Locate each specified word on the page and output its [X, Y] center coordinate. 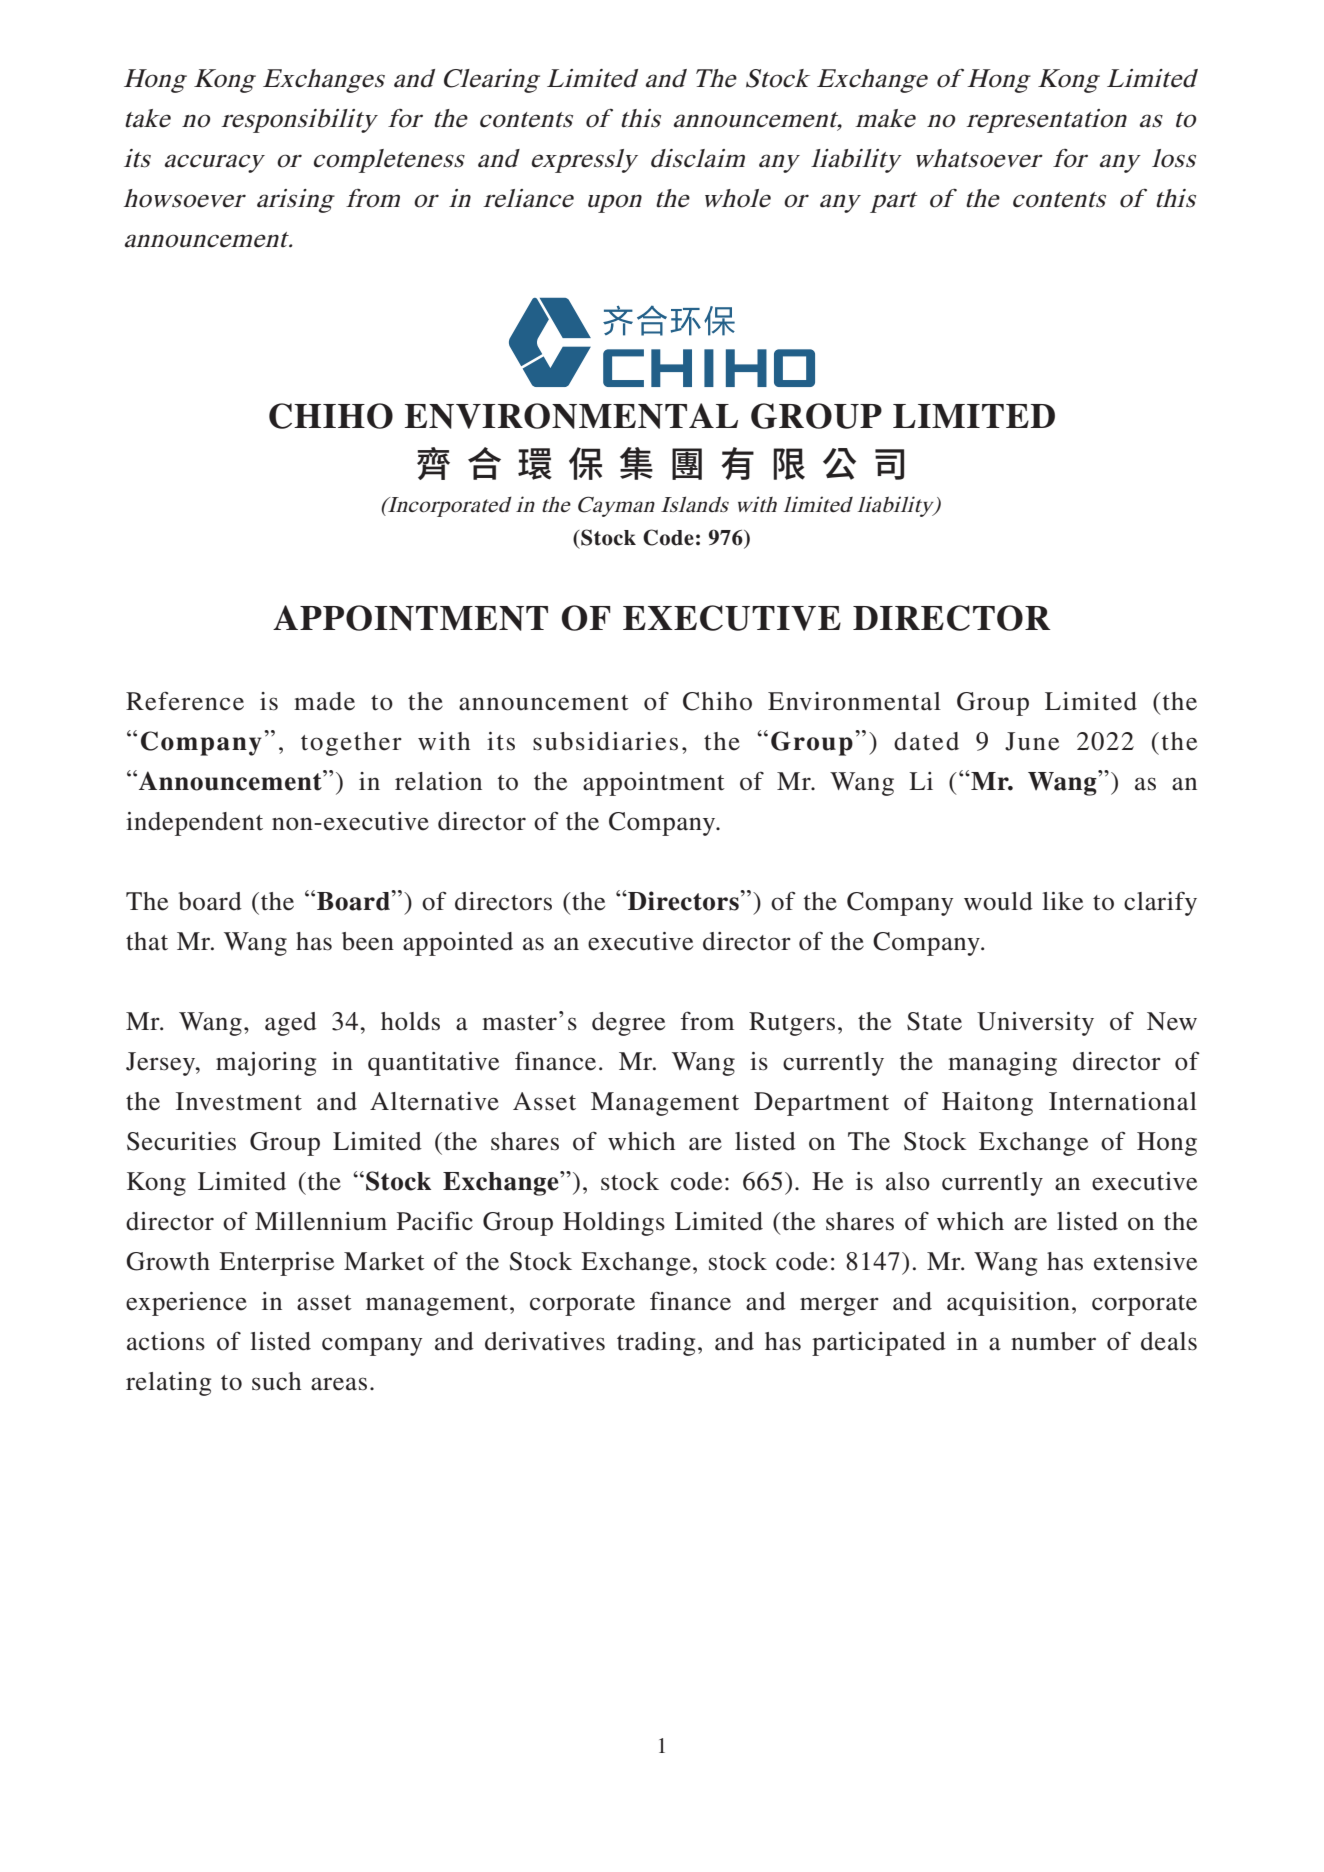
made [324, 701]
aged [291, 1024]
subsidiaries [605, 741]
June [1032, 741]
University [1035, 1024]
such [276, 1381]
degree [628, 1024]
